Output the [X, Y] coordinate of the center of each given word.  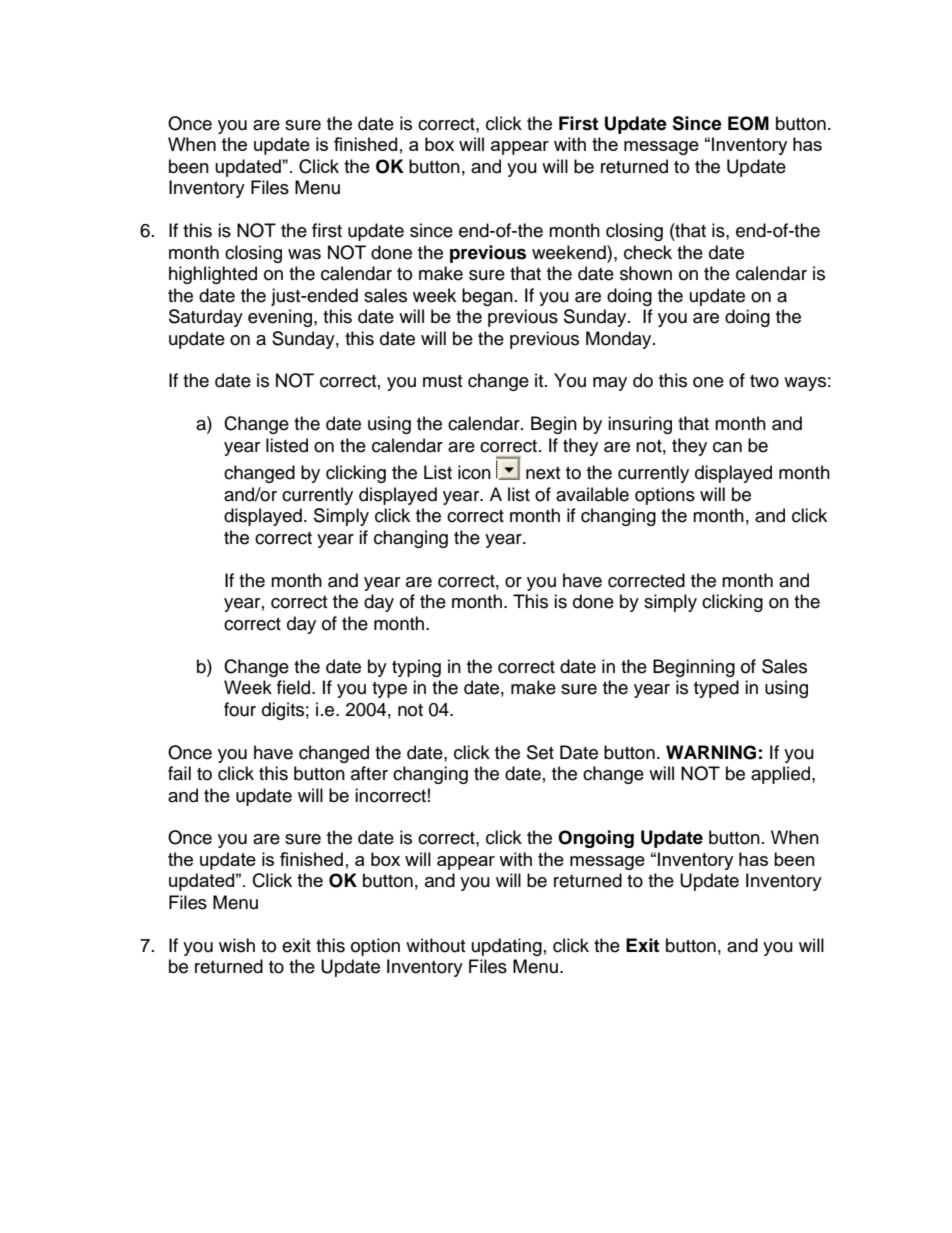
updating [507, 947]
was [304, 254]
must [442, 381]
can [727, 447]
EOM [748, 123]
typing [416, 668]
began [487, 297]
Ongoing [596, 839]
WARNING [711, 752]
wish [237, 945]
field [295, 687]
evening [281, 318]
